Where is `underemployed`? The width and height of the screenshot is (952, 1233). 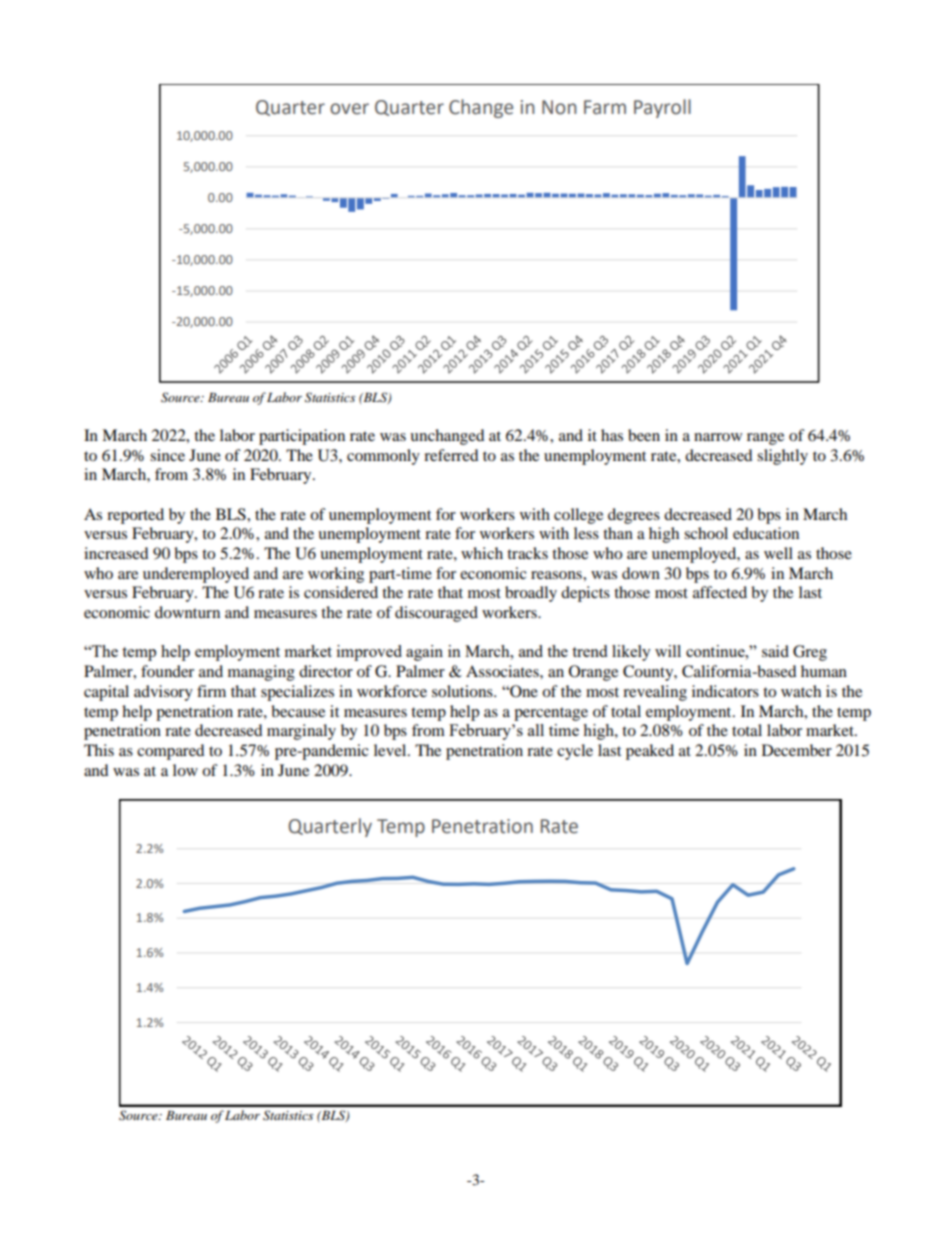
underemployed is located at coordinates (196, 575).
